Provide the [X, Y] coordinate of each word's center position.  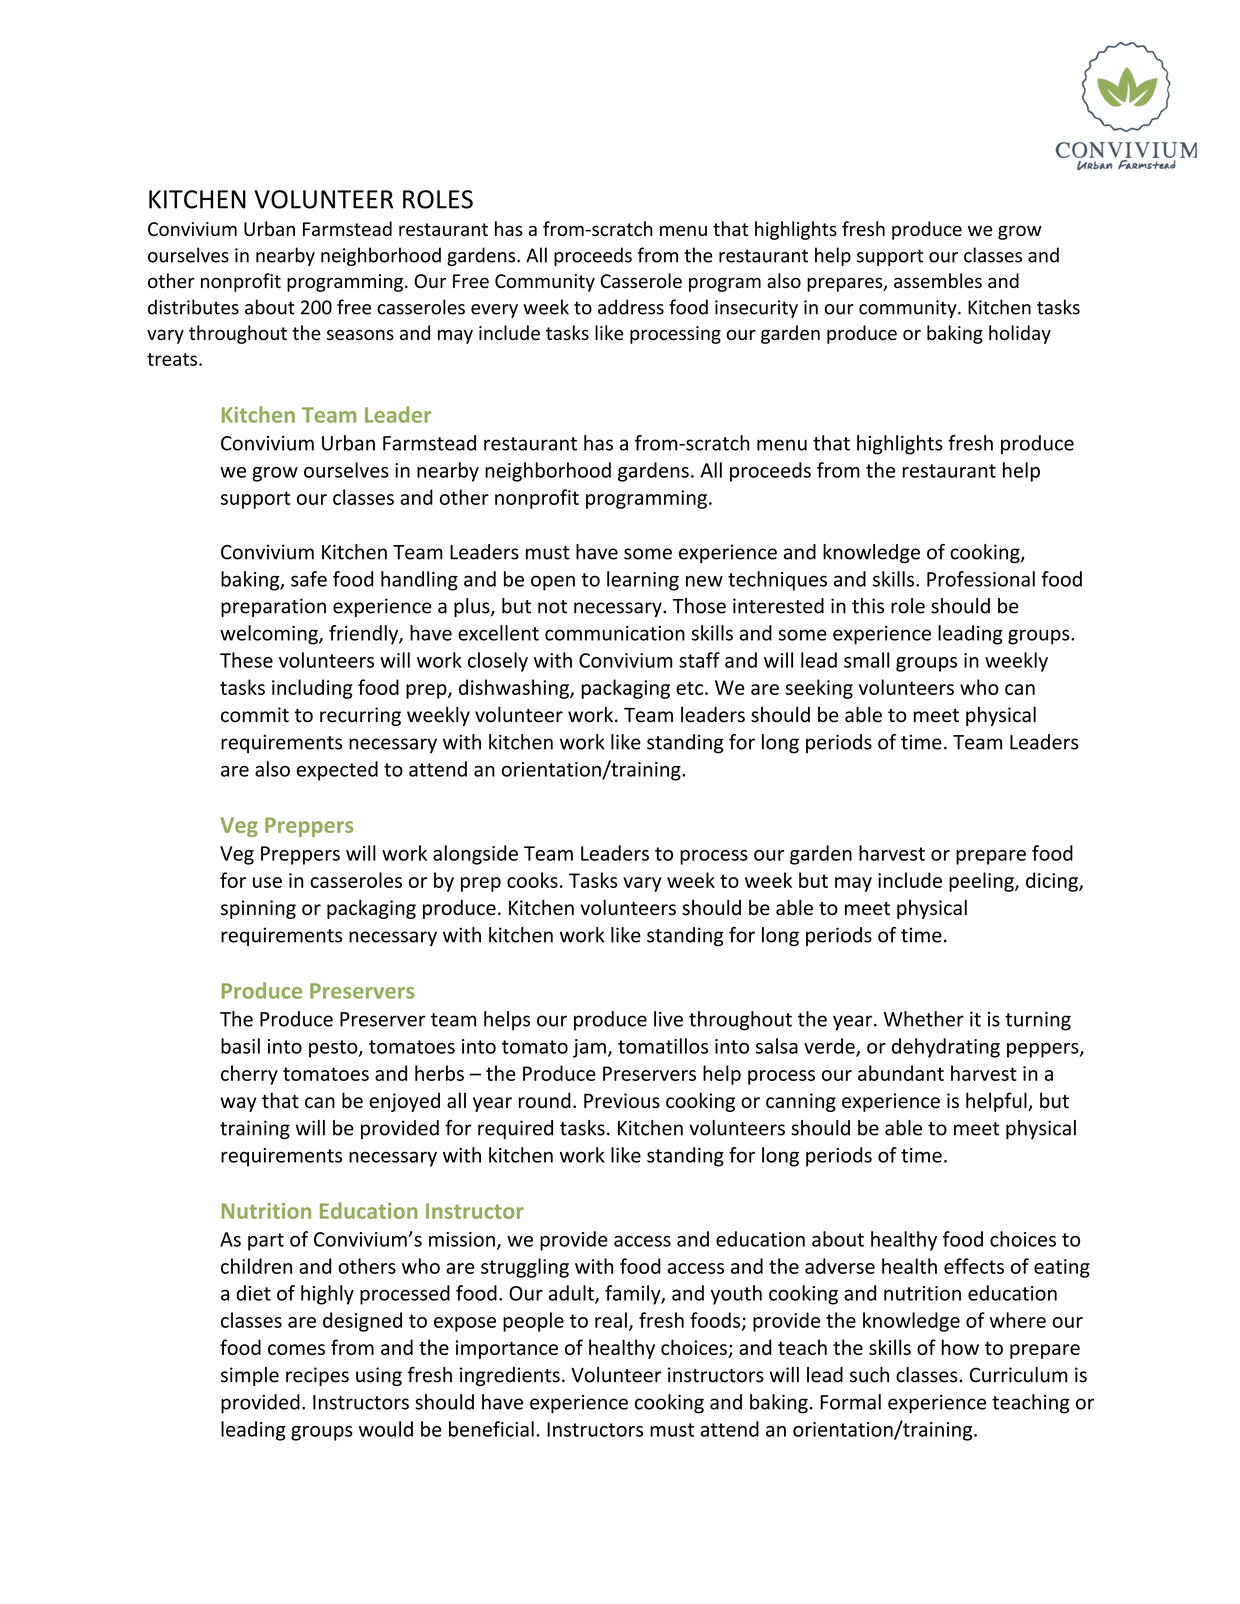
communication [615, 633]
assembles [938, 280]
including [312, 689]
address [631, 307]
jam [589, 1048]
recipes [317, 1376]
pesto [334, 1049]
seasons [360, 335]
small [866, 660]
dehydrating [946, 1048]
